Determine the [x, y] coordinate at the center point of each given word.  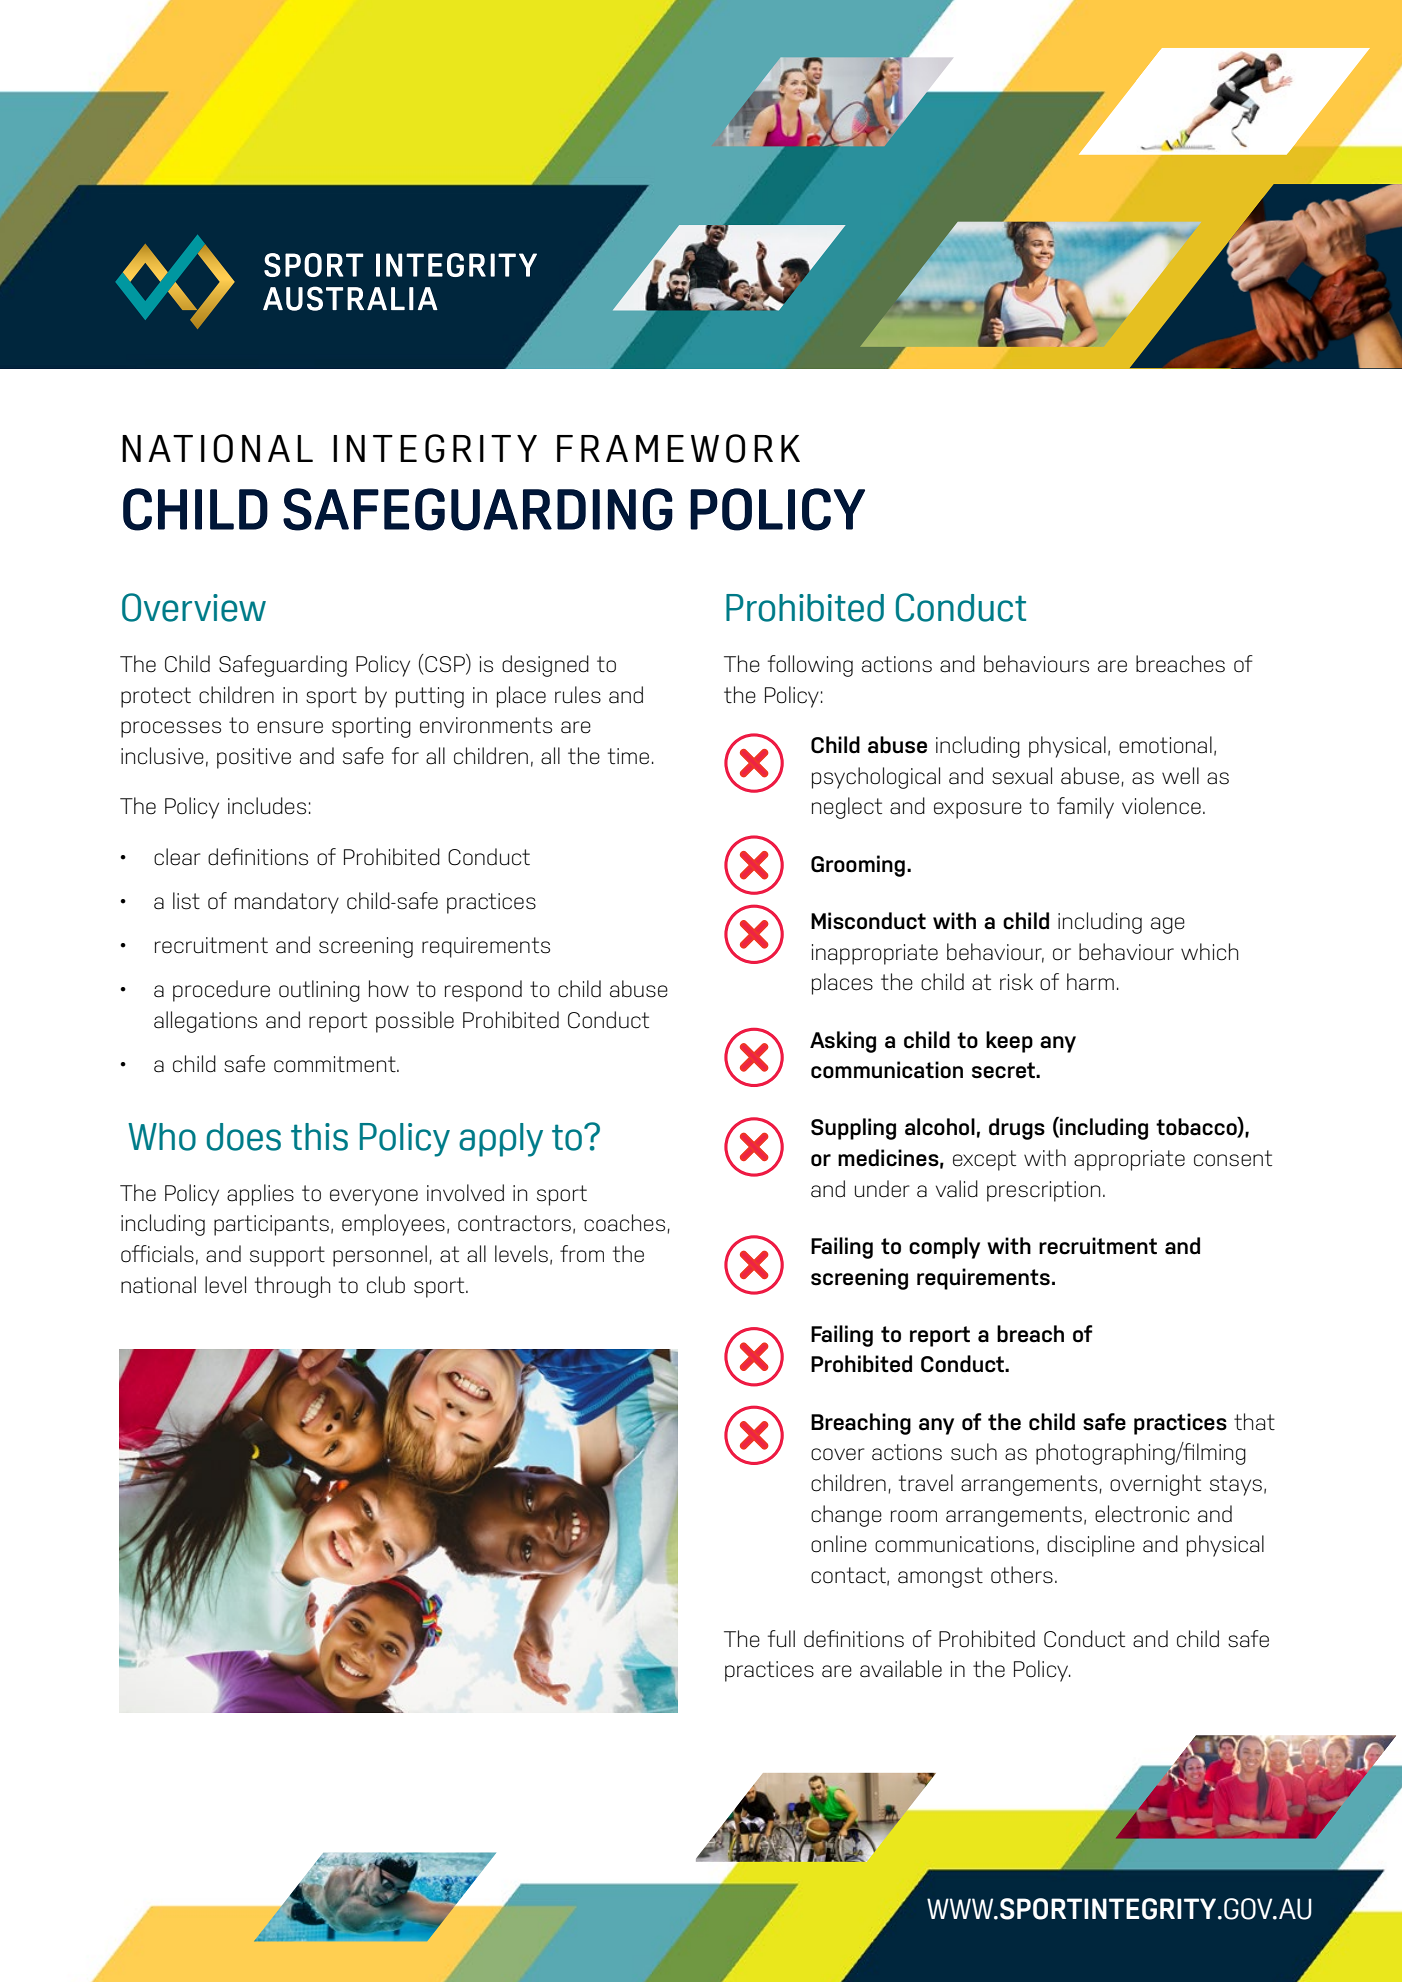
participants [271, 1225]
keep [1009, 1042]
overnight [1155, 1485]
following [810, 666]
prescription [1043, 1191]
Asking [843, 1042]
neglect [847, 808]
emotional [1165, 745]
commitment [336, 1064]
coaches [624, 1223]
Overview [194, 607]
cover [838, 1454]
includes [267, 806]
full [781, 1639]
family [1085, 808]
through [292, 1287]
